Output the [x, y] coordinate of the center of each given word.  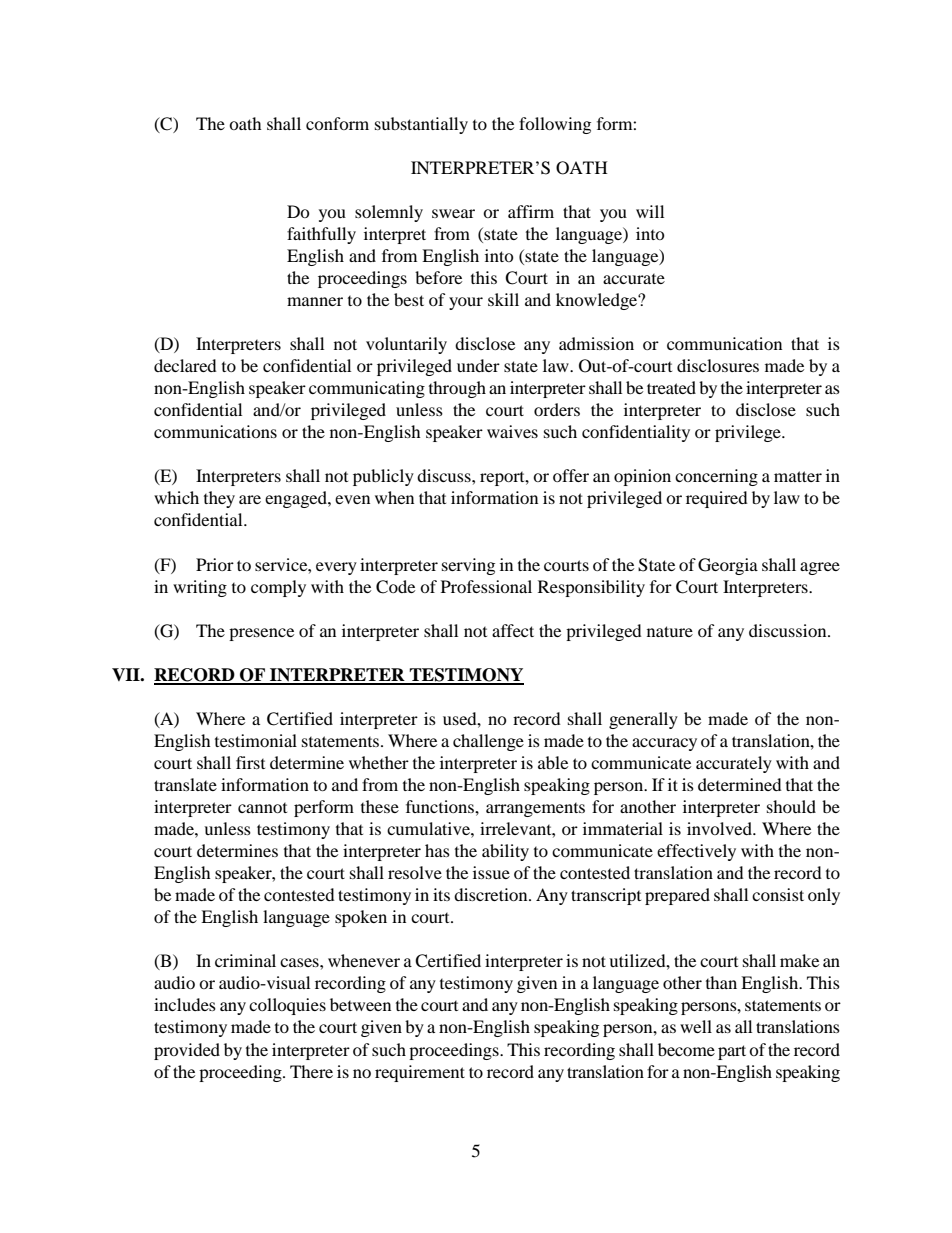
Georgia [728, 566]
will [650, 211]
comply [278, 588]
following [555, 125]
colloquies [287, 1006]
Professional [486, 586]
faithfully [321, 235]
